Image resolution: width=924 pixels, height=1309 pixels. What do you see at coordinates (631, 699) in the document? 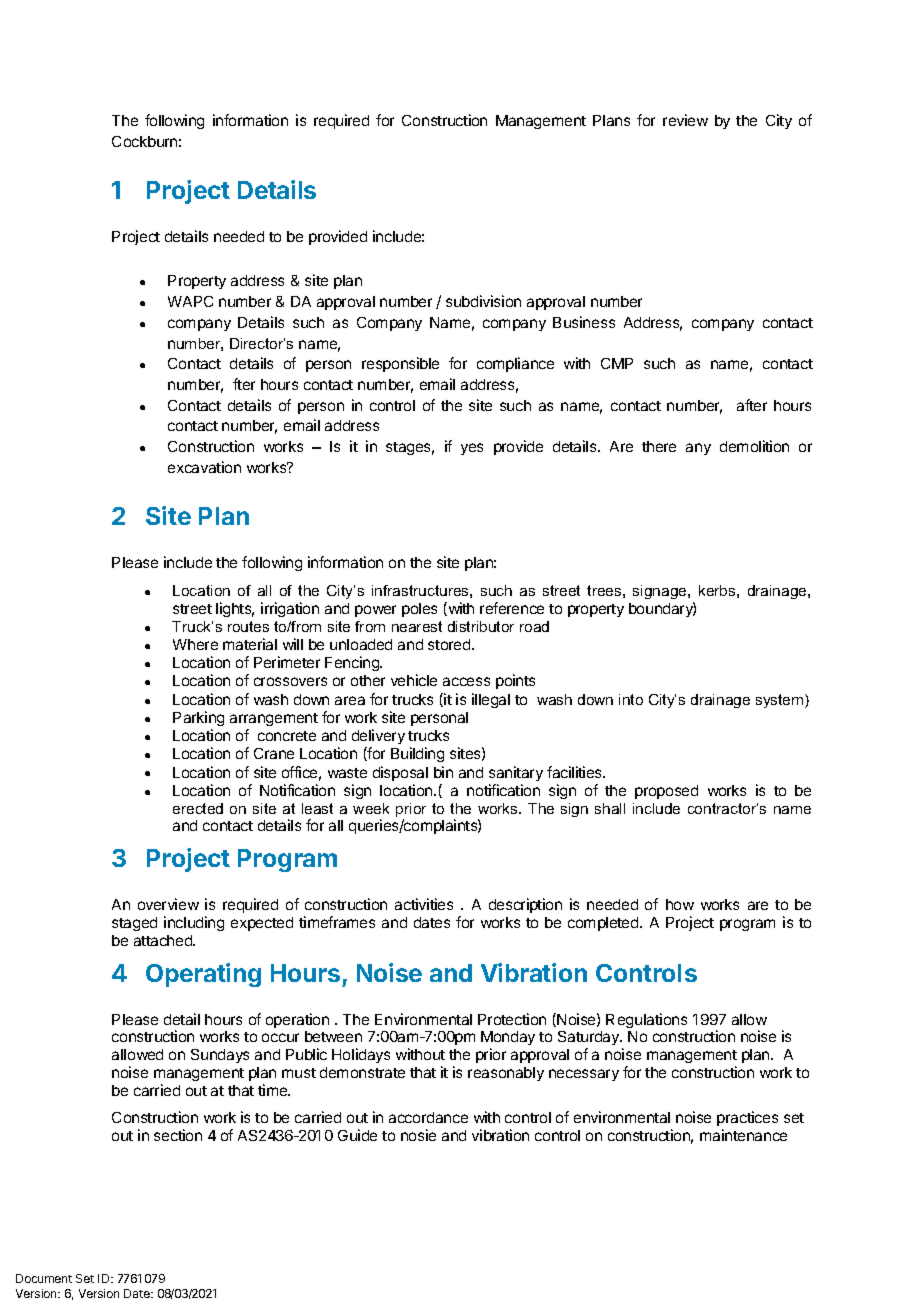
I see `into` at bounding box center [631, 699].
